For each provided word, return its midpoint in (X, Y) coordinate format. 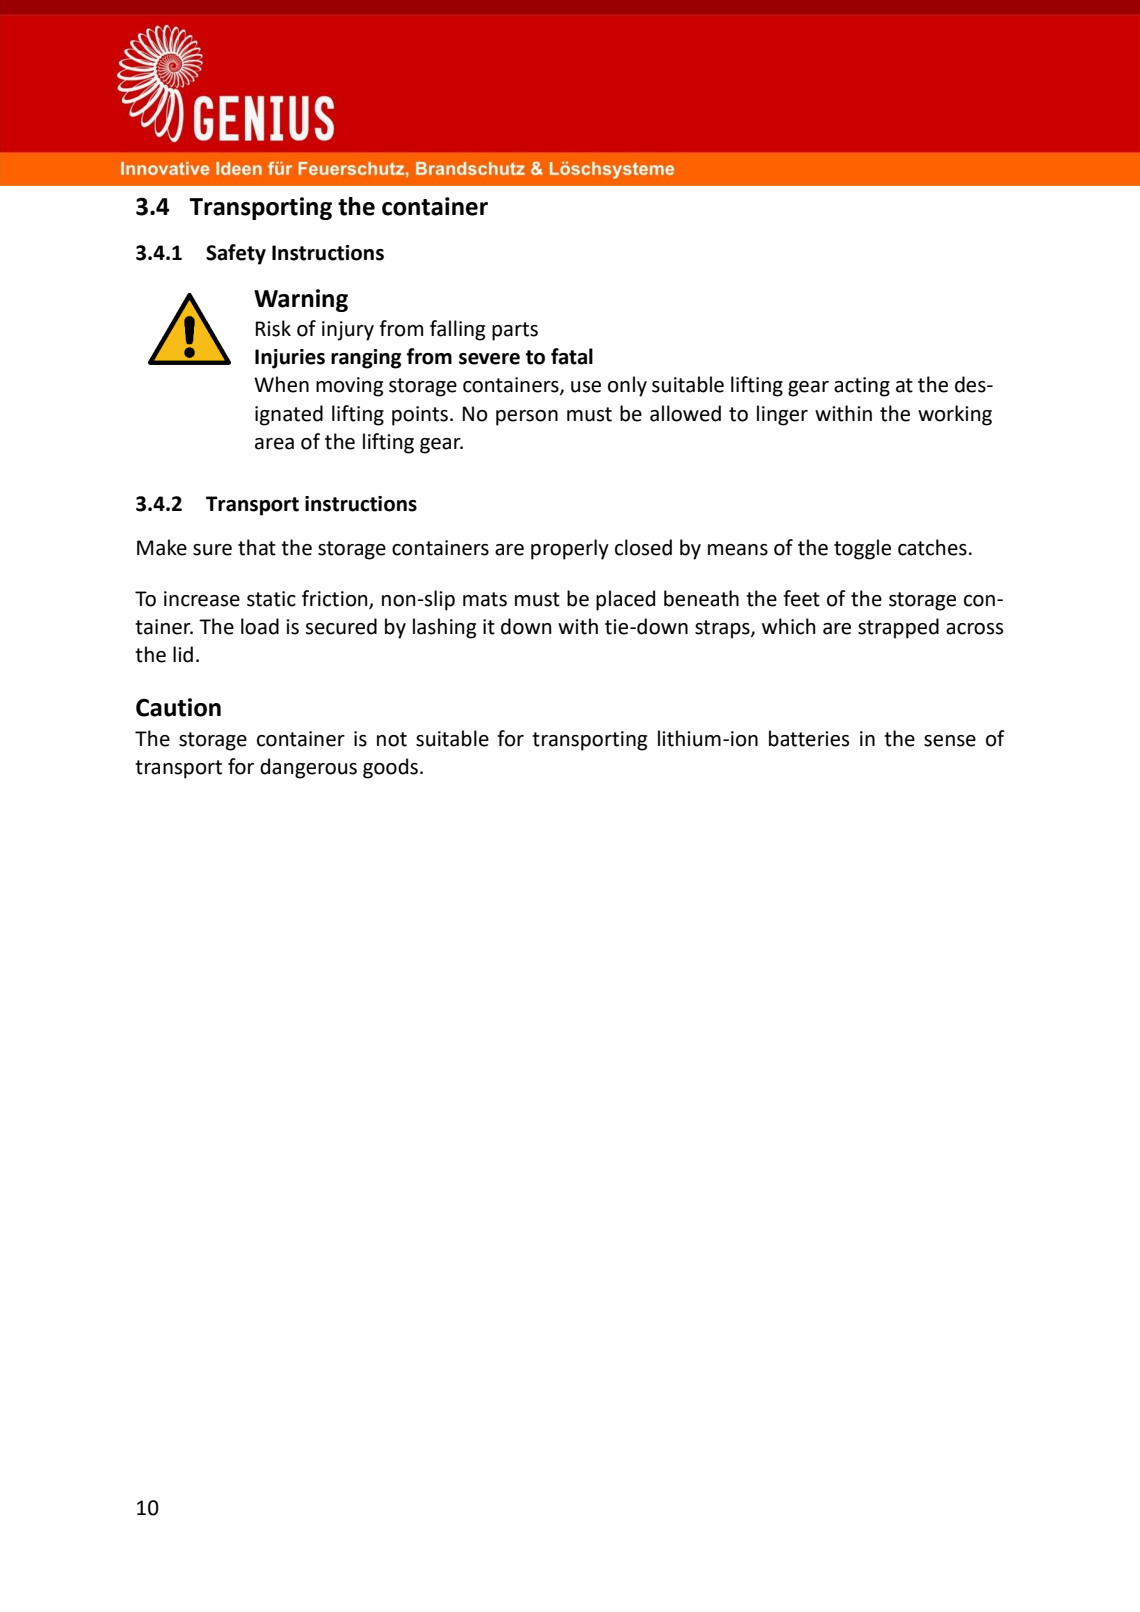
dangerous (308, 768)
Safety (236, 254)
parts (515, 331)
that (257, 547)
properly (570, 549)
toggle (862, 549)
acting (862, 387)
